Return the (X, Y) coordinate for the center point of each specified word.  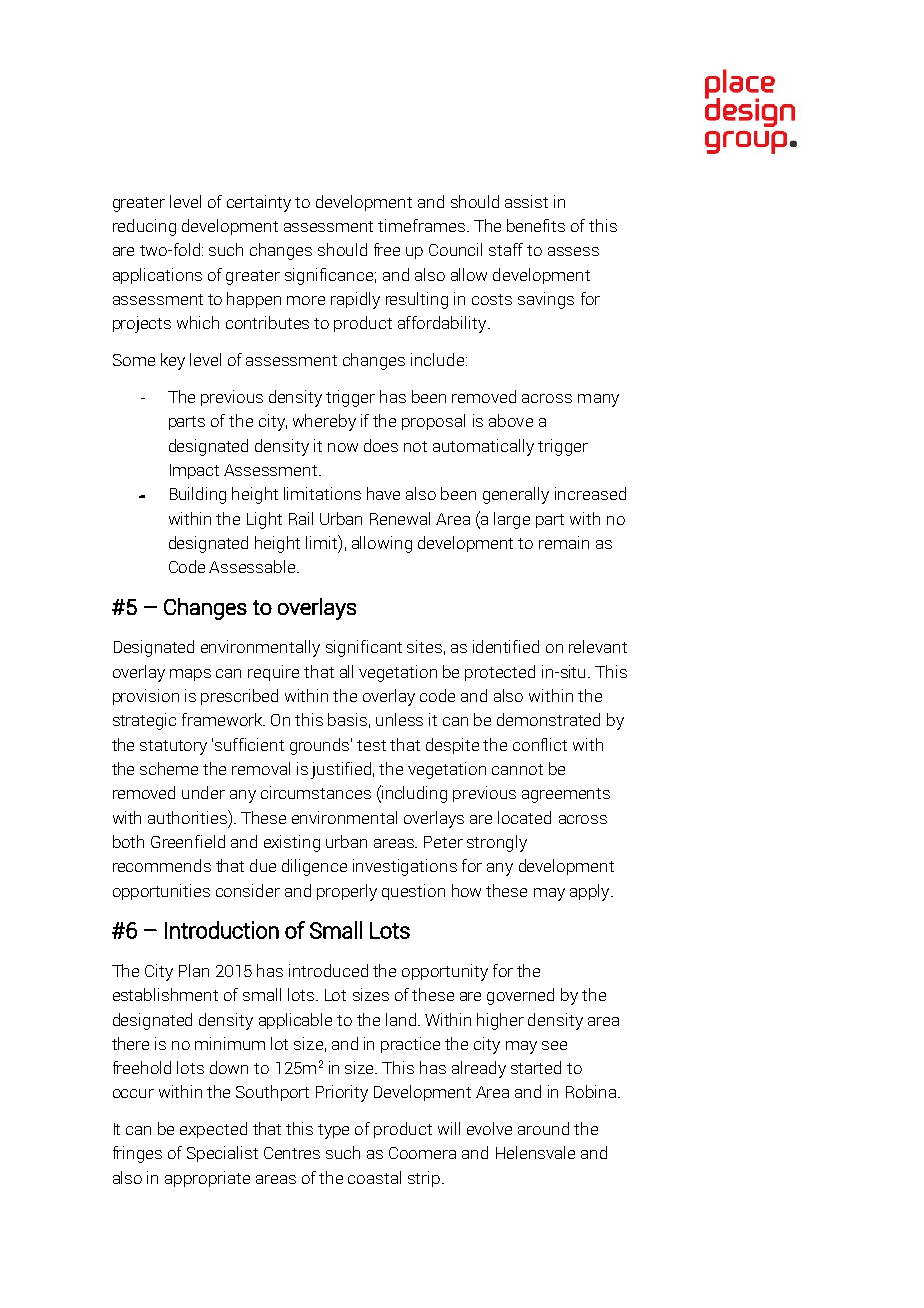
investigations (405, 867)
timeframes (421, 225)
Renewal (400, 518)
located (524, 817)
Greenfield (188, 841)
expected (213, 1130)
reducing (144, 227)
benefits (536, 225)
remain (564, 542)
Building (198, 495)
